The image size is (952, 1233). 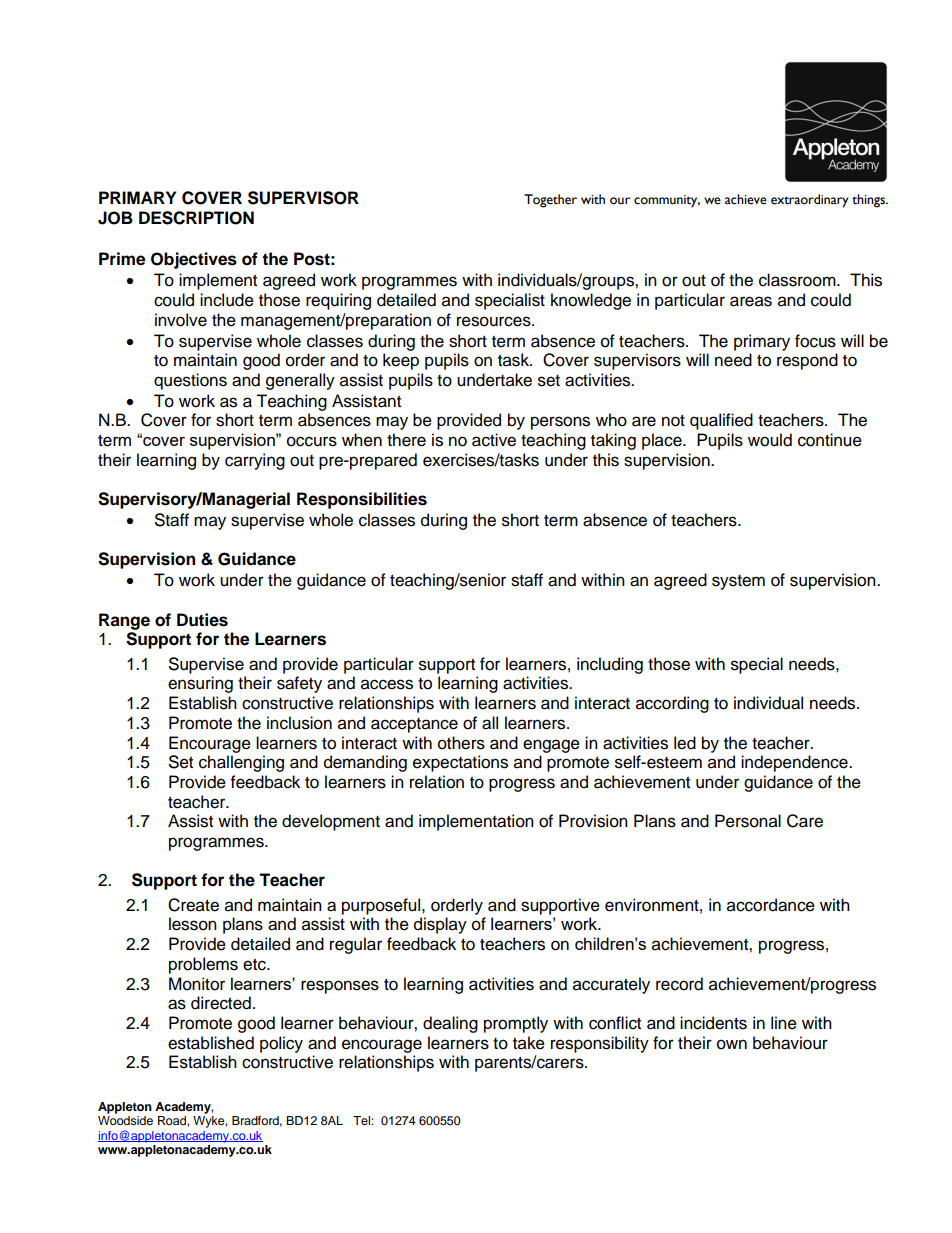 I want to click on Together, so click(x=550, y=201).
